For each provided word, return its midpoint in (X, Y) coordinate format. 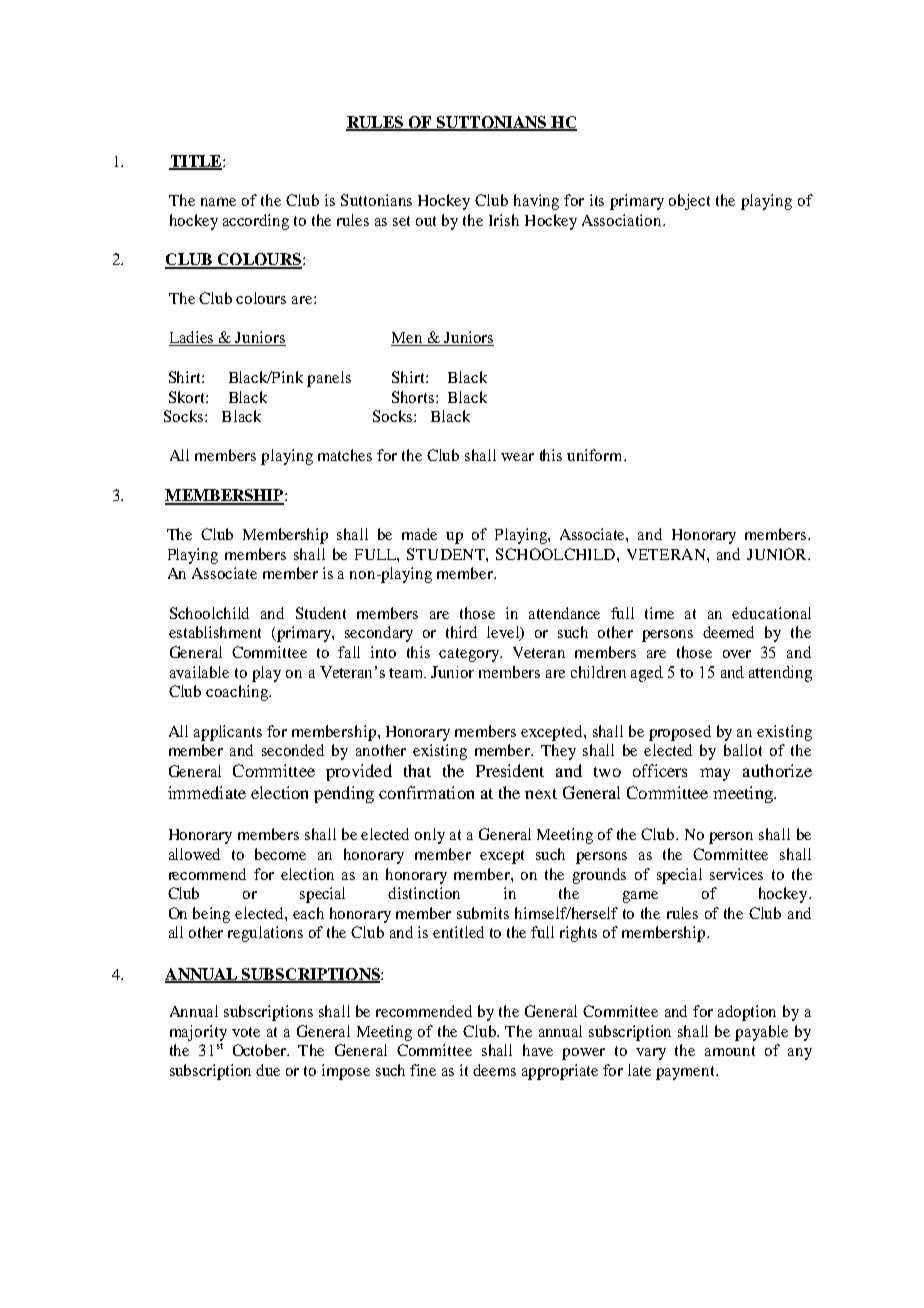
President (510, 770)
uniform (596, 455)
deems (494, 1070)
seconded (293, 750)
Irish (504, 220)
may (715, 774)
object (689, 202)
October (261, 1050)
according (256, 222)
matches (345, 455)
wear (517, 457)
